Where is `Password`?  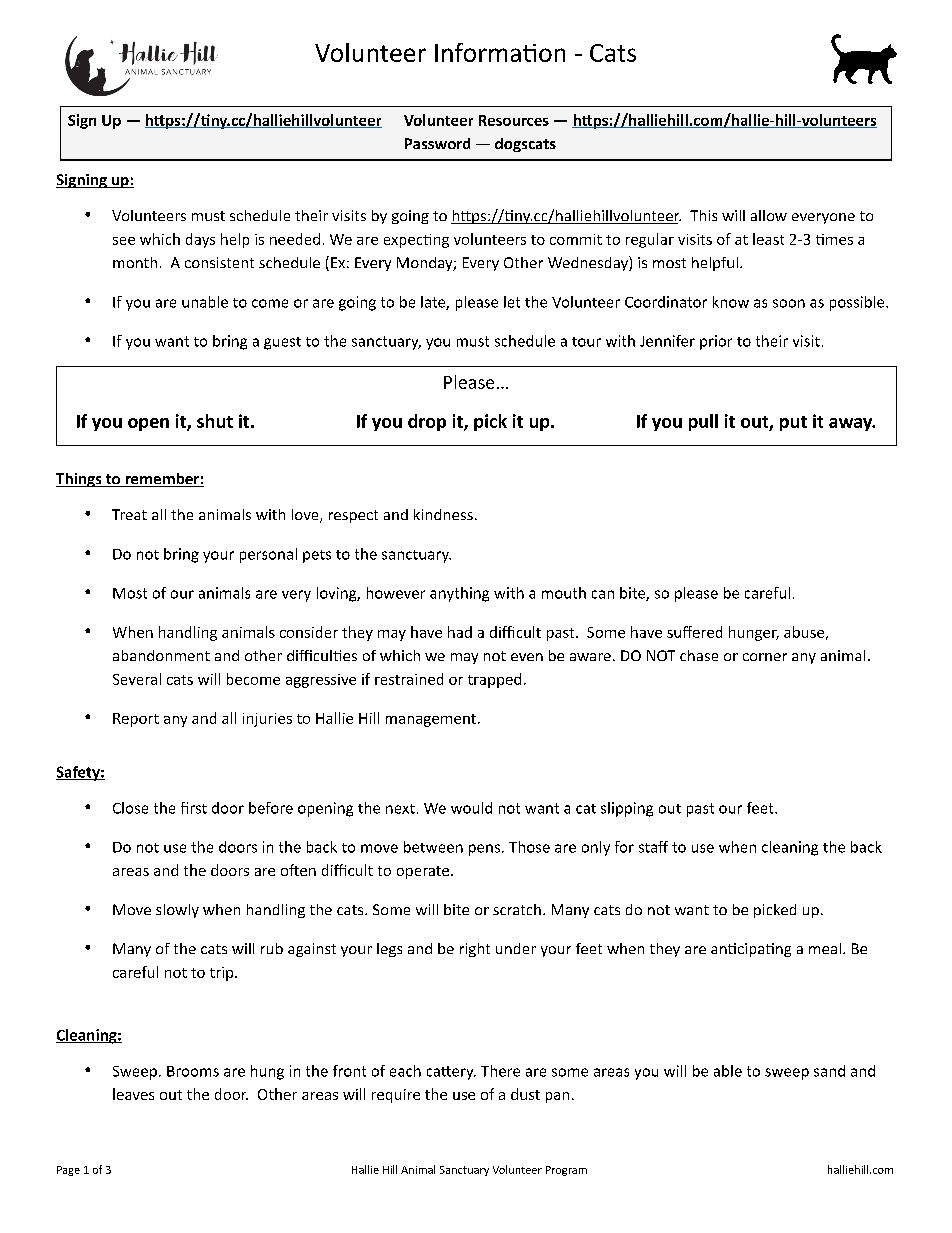
Password is located at coordinates (437, 143).
